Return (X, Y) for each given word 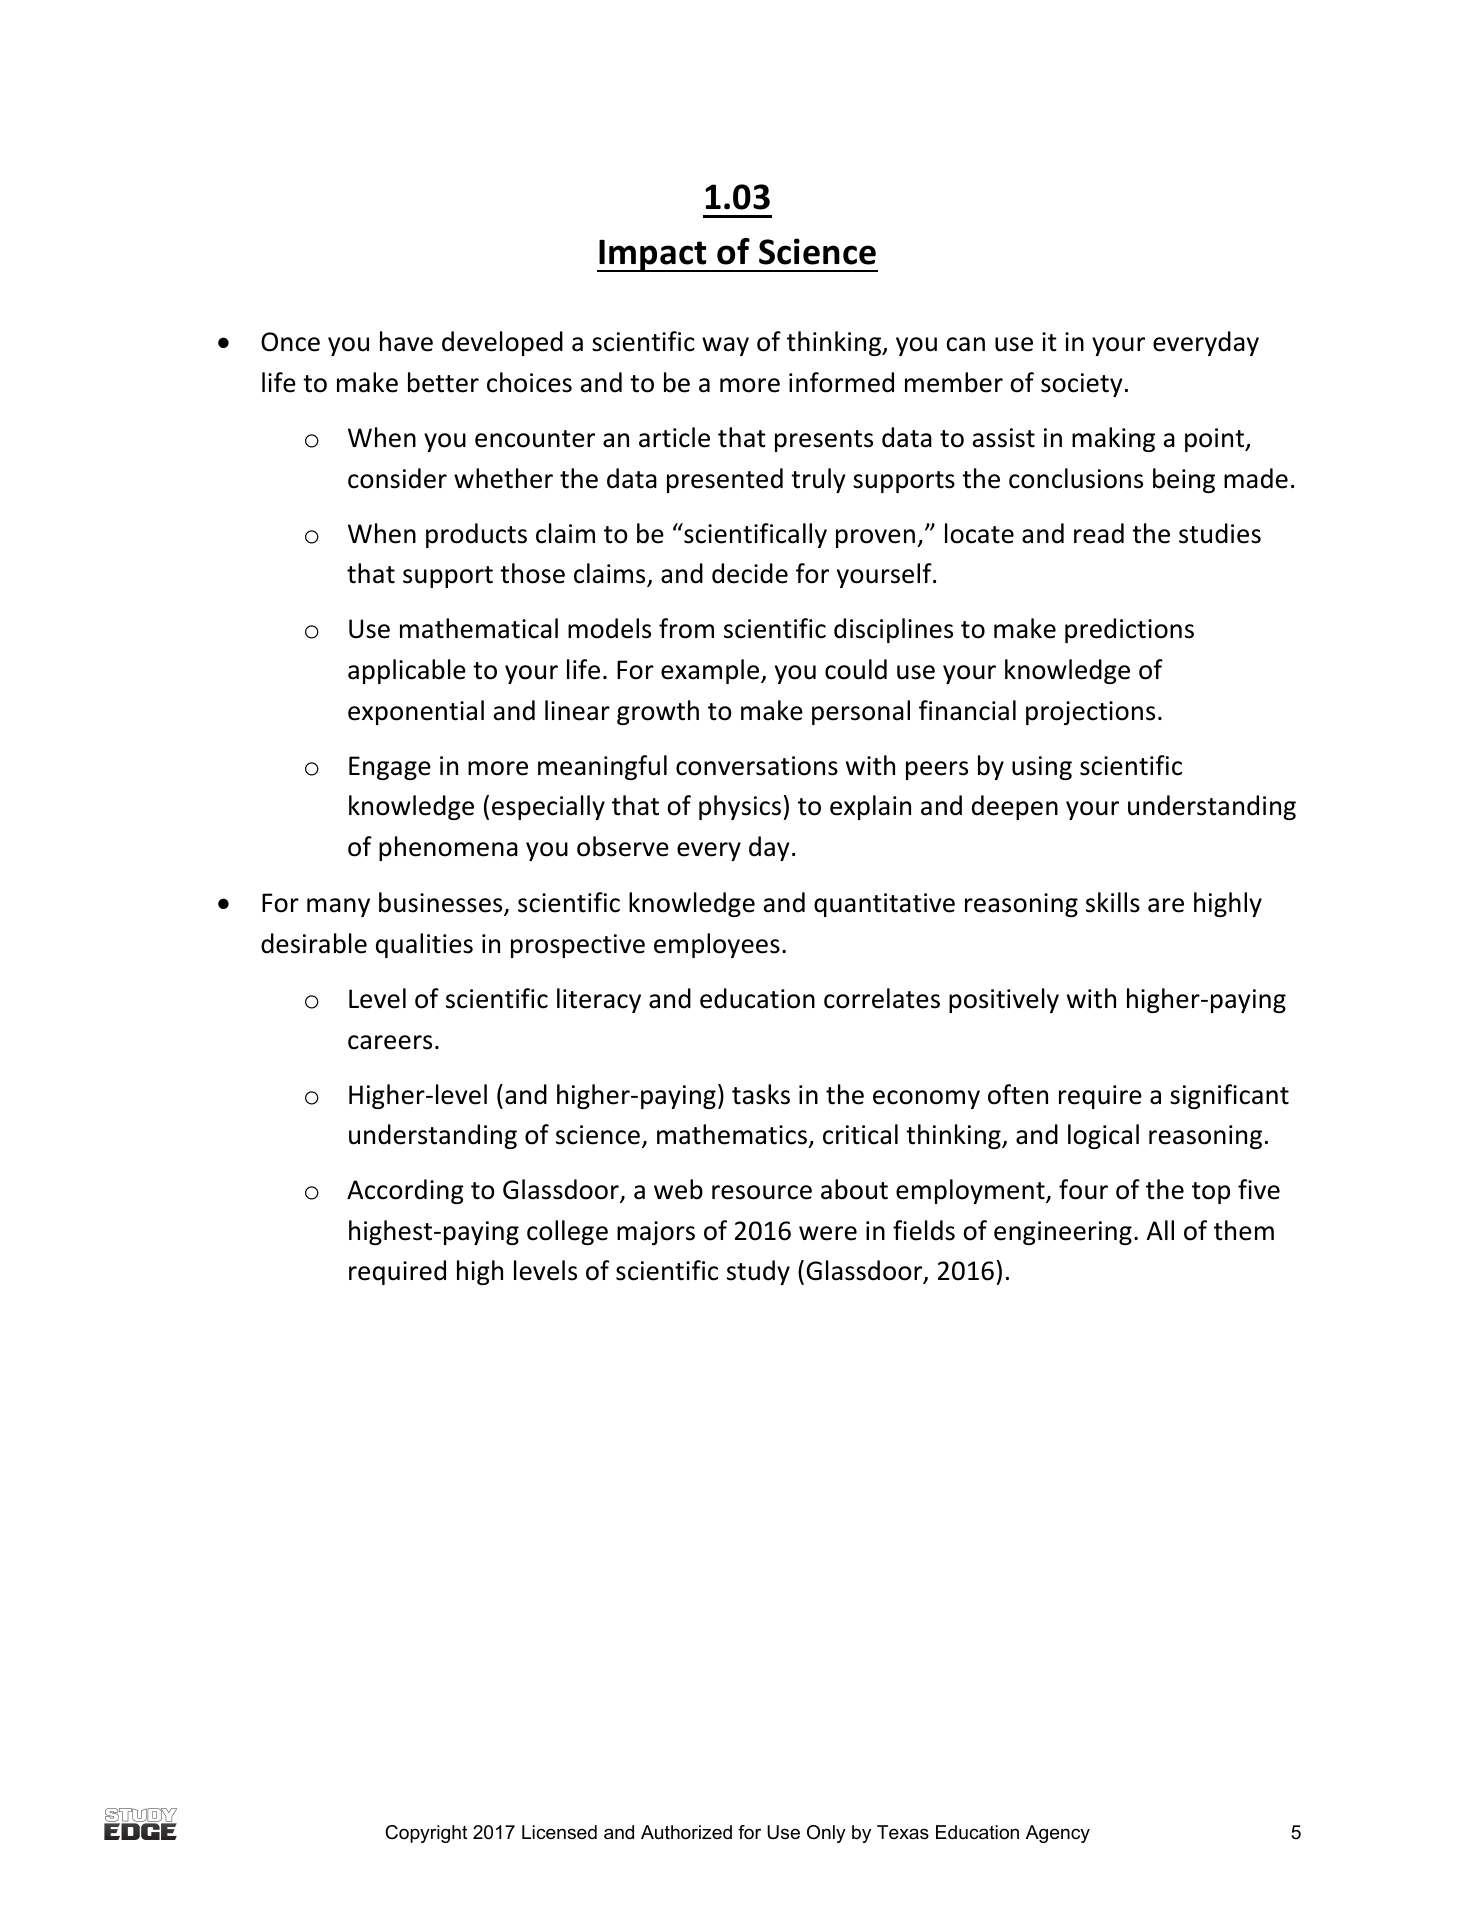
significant (1229, 1096)
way (725, 346)
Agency (1058, 1834)
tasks (761, 1094)
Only (826, 1834)
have (406, 341)
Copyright (426, 1834)
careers (390, 1042)
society (1082, 385)
